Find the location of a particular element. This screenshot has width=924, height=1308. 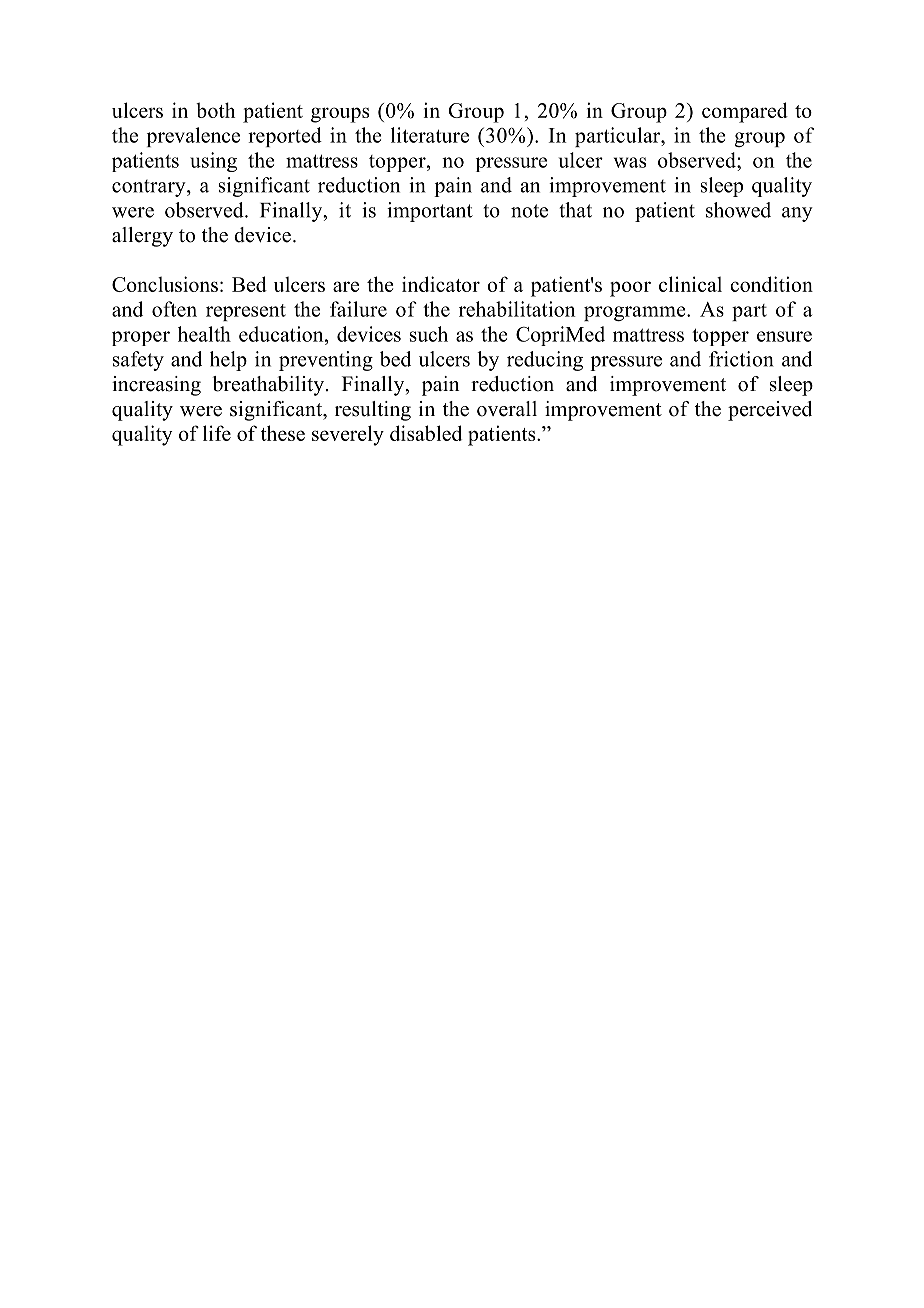

life is located at coordinates (217, 433).
